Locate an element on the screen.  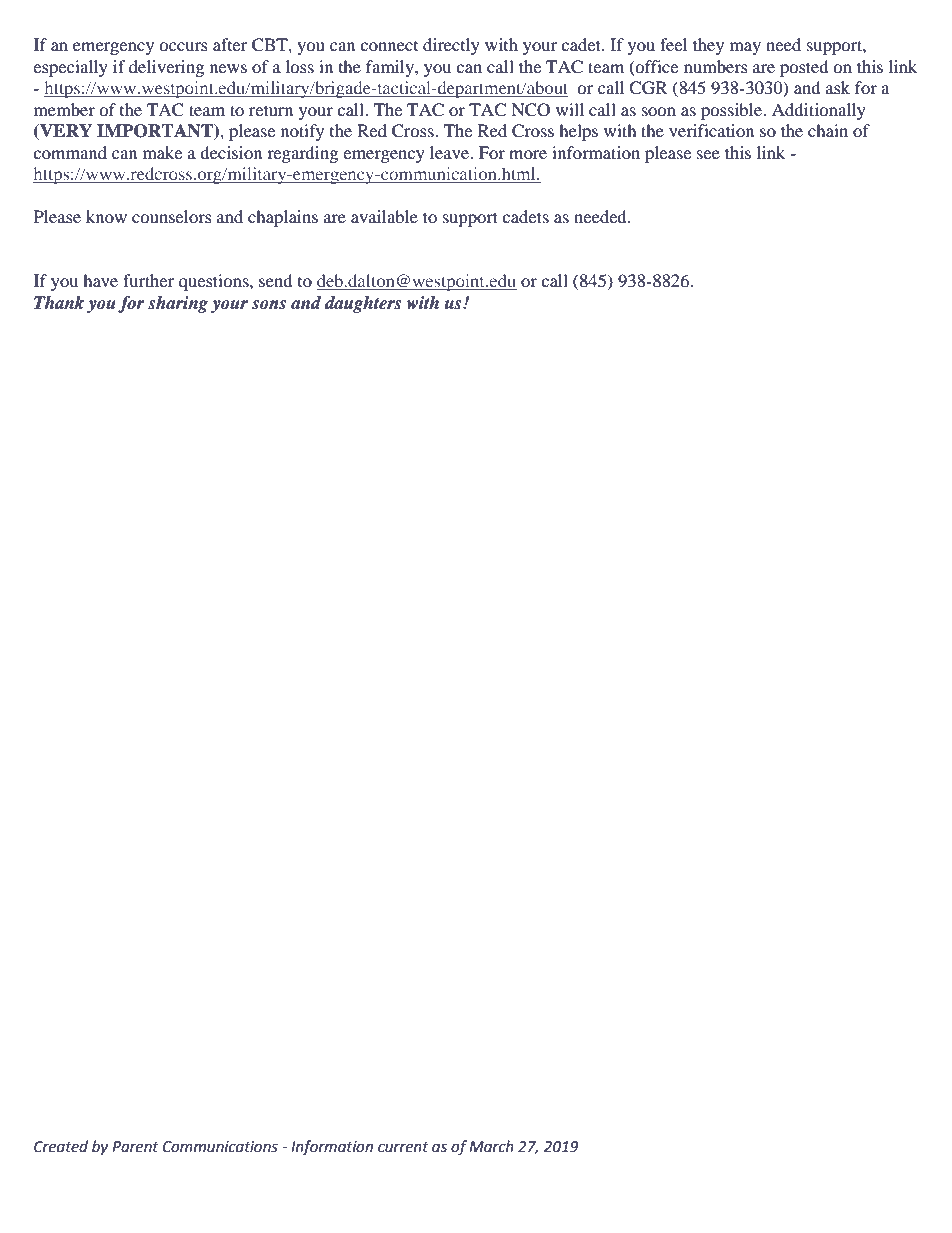
sharing is located at coordinates (178, 304).
